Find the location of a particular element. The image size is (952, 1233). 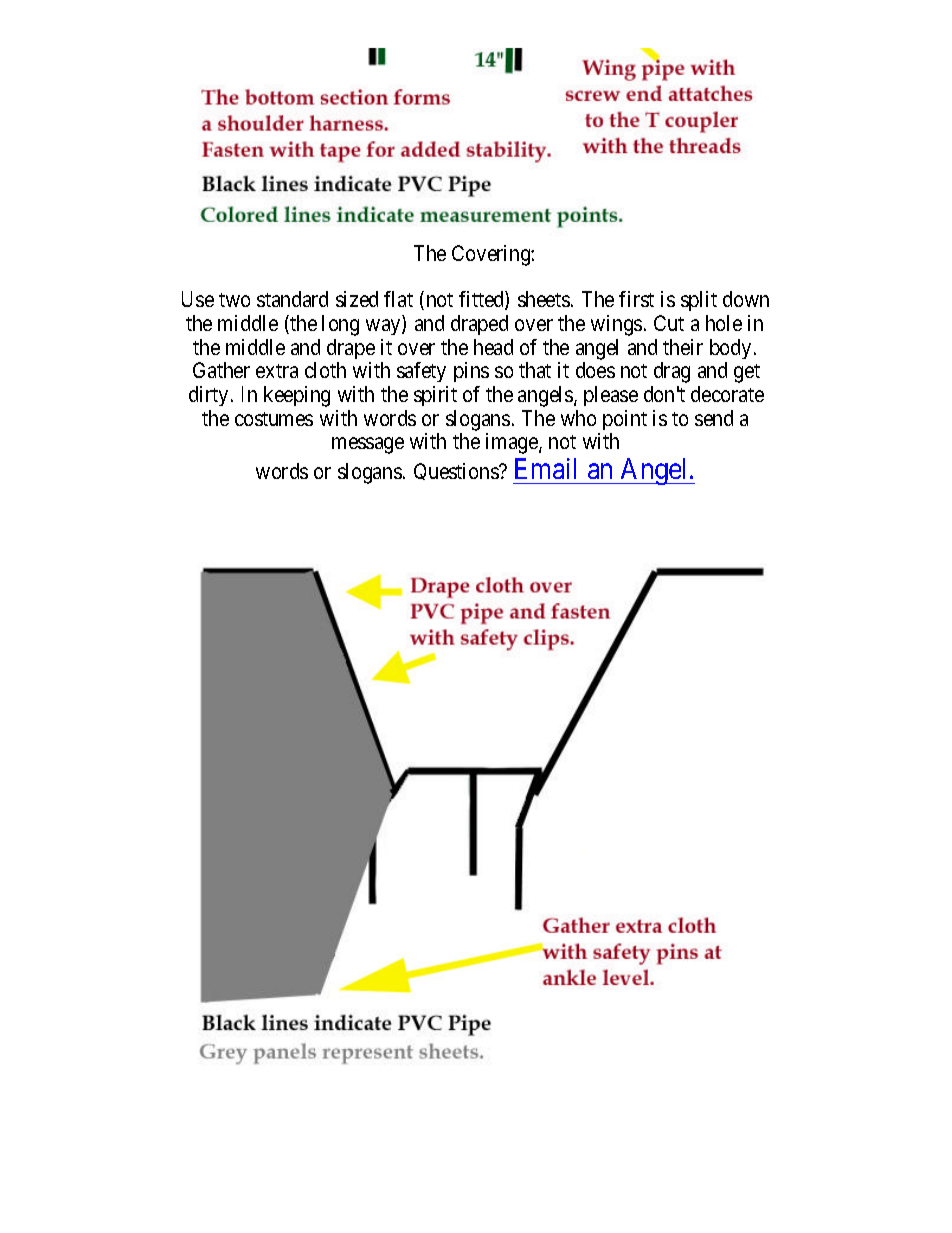

two is located at coordinates (234, 300).
